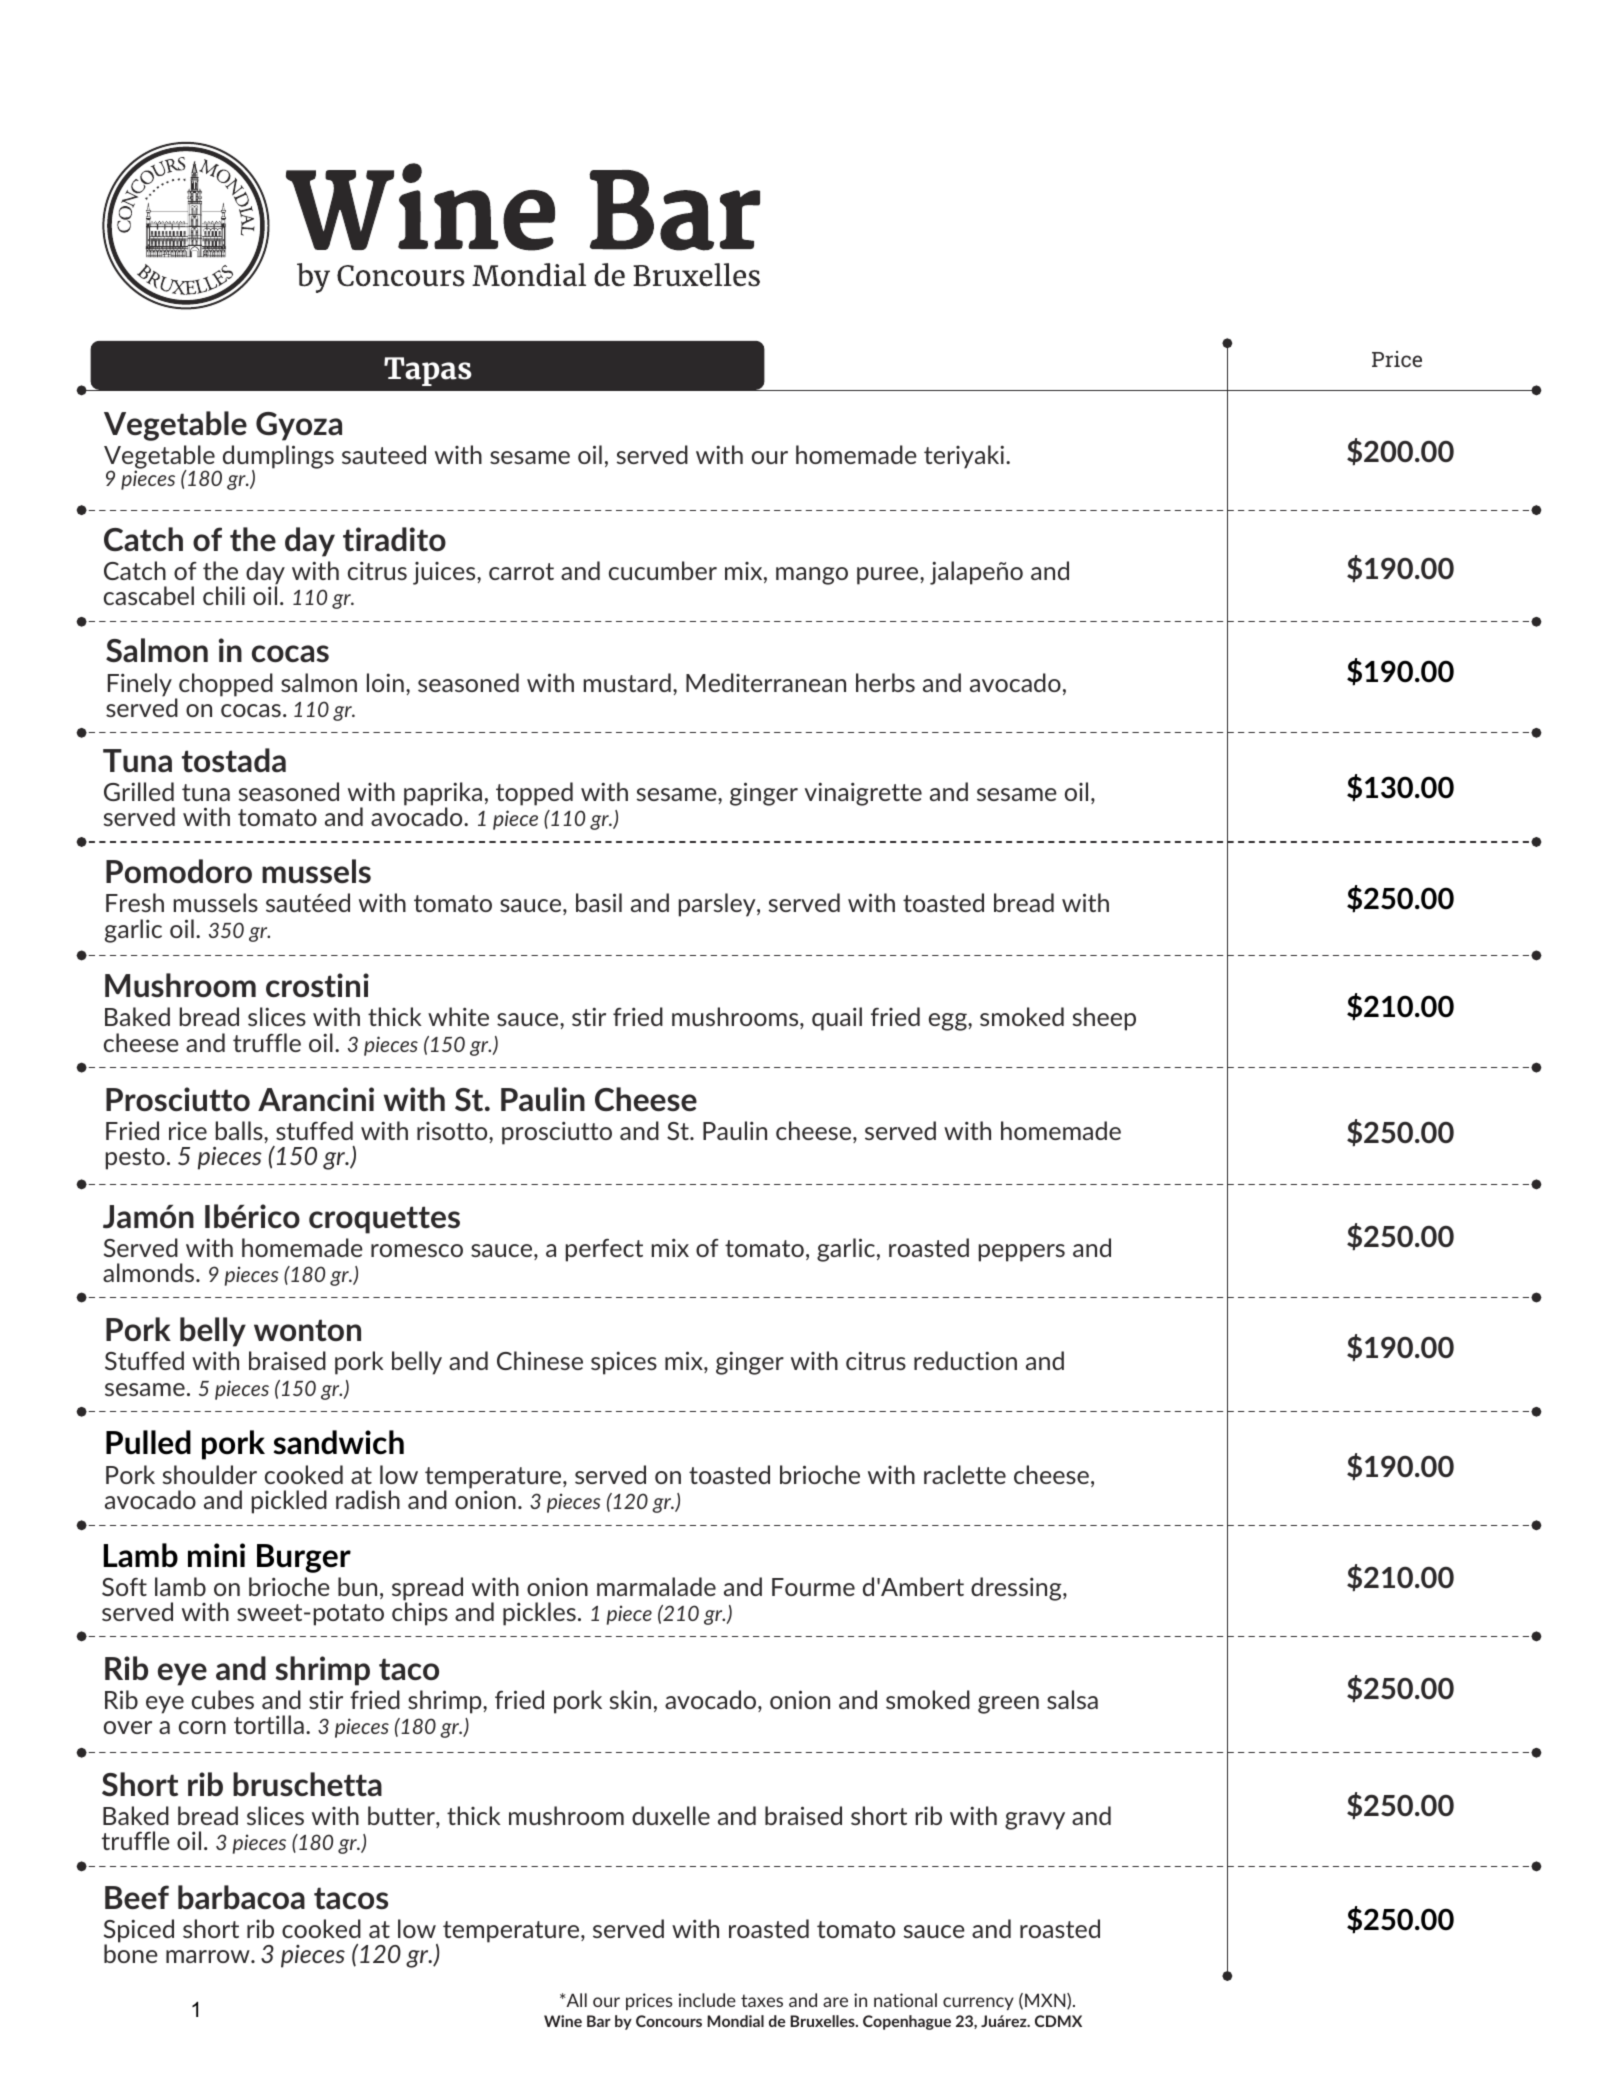  Describe the element at coordinates (965, 1360) in the document. I see `reduction` at that location.
